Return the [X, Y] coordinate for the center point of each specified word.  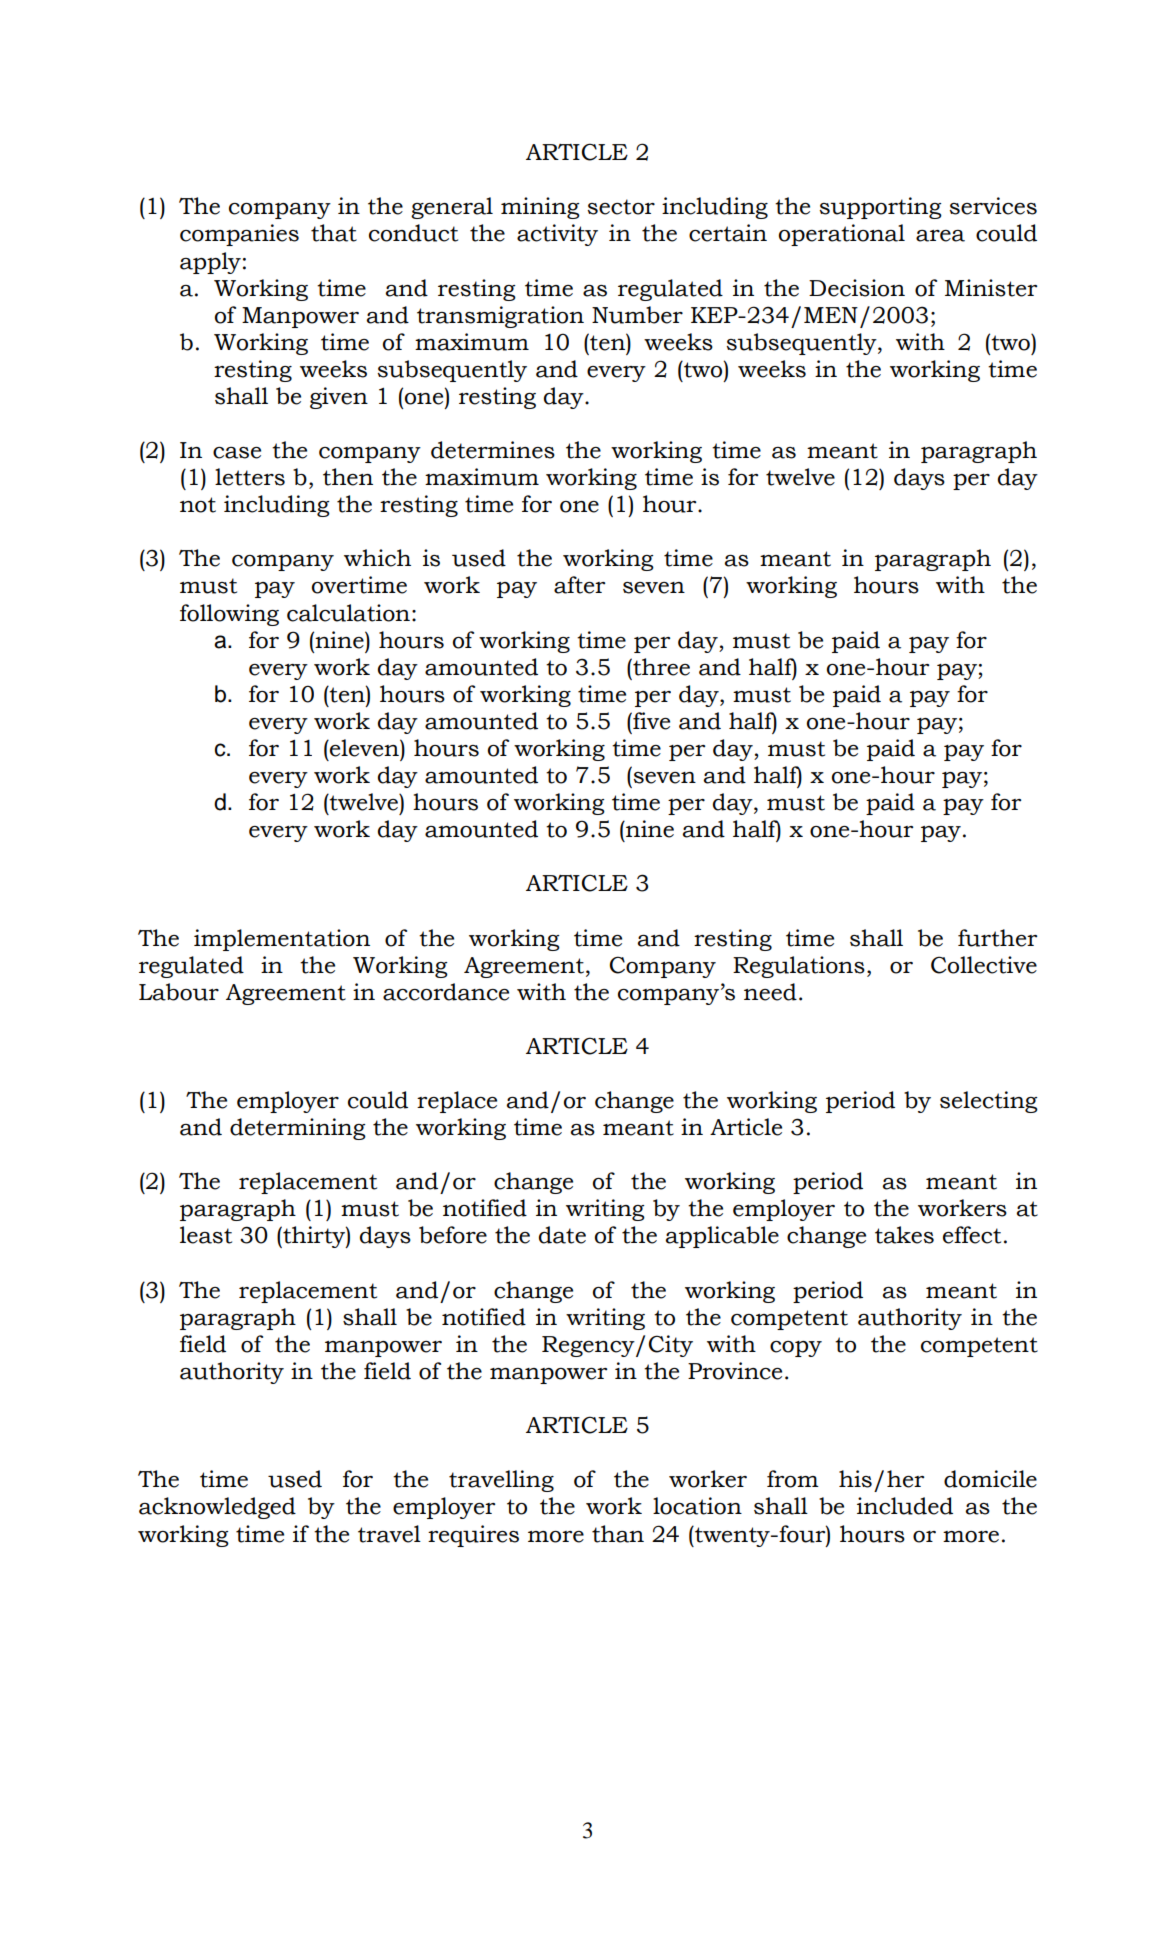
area [940, 236]
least [206, 1235]
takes [904, 1235]
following [229, 615]
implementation [282, 940]
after [579, 585]
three [660, 667]
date [562, 1235]
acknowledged [217, 1508]
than [618, 1534]
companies [239, 235]
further [997, 938]
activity [557, 235]
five [650, 721]
